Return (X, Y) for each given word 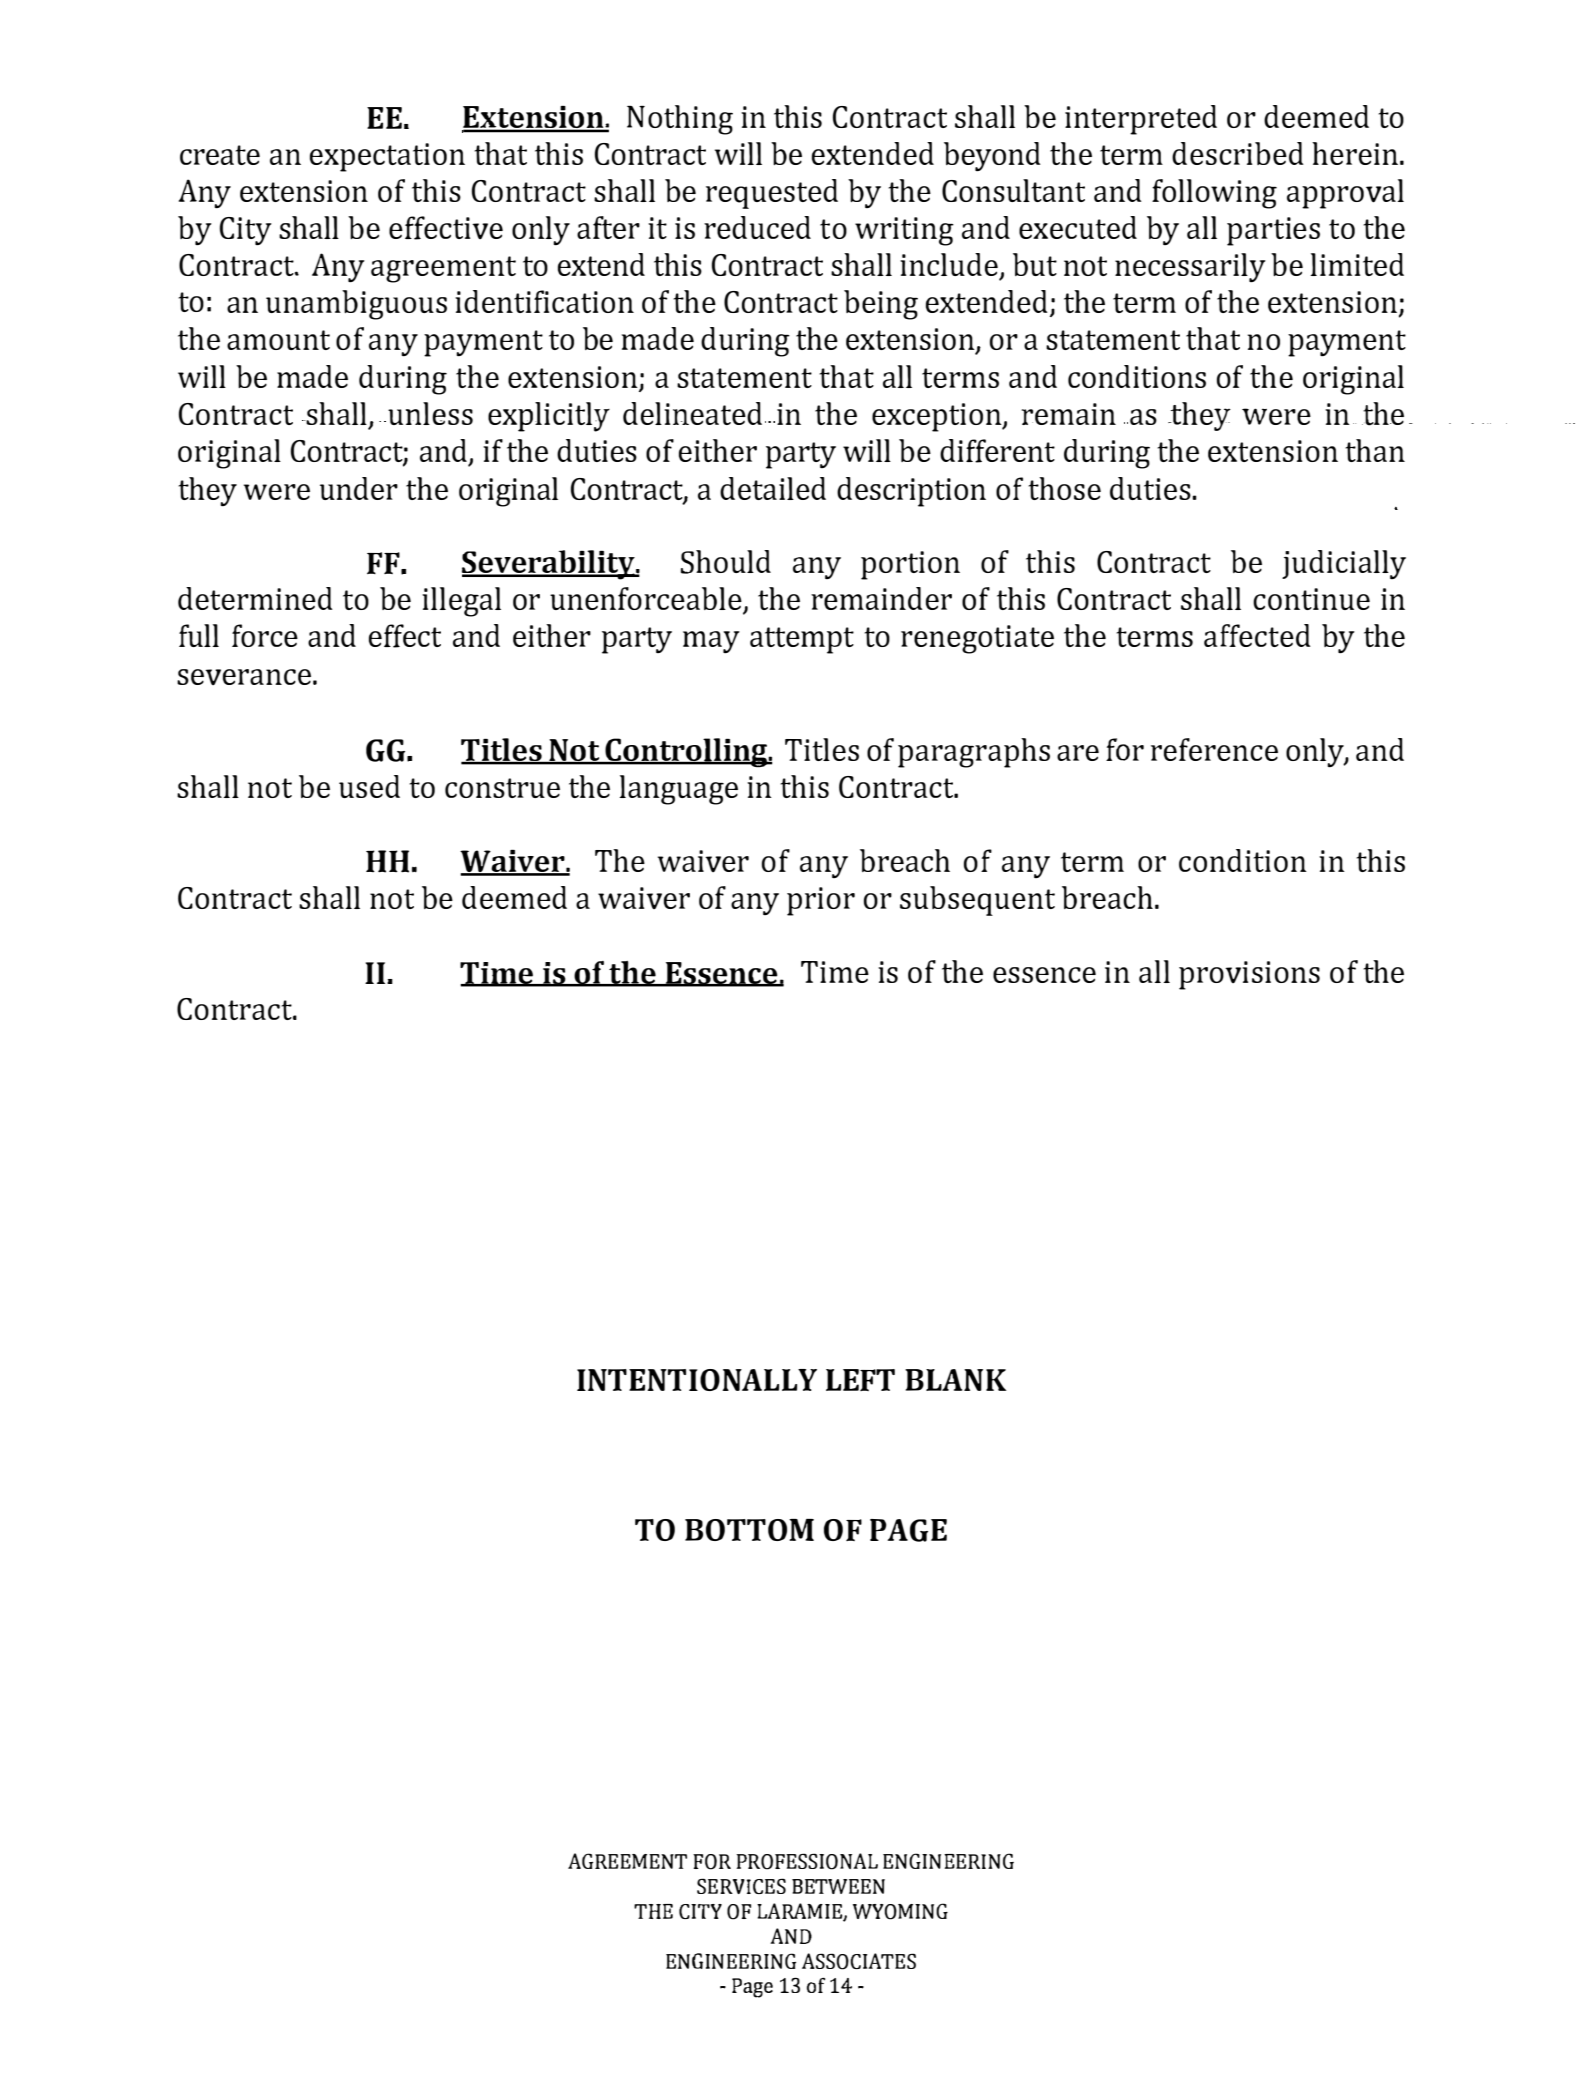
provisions (1249, 975)
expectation (387, 157)
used (369, 786)
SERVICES (741, 1886)
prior (821, 901)
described (1238, 153)
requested (772, 194)
